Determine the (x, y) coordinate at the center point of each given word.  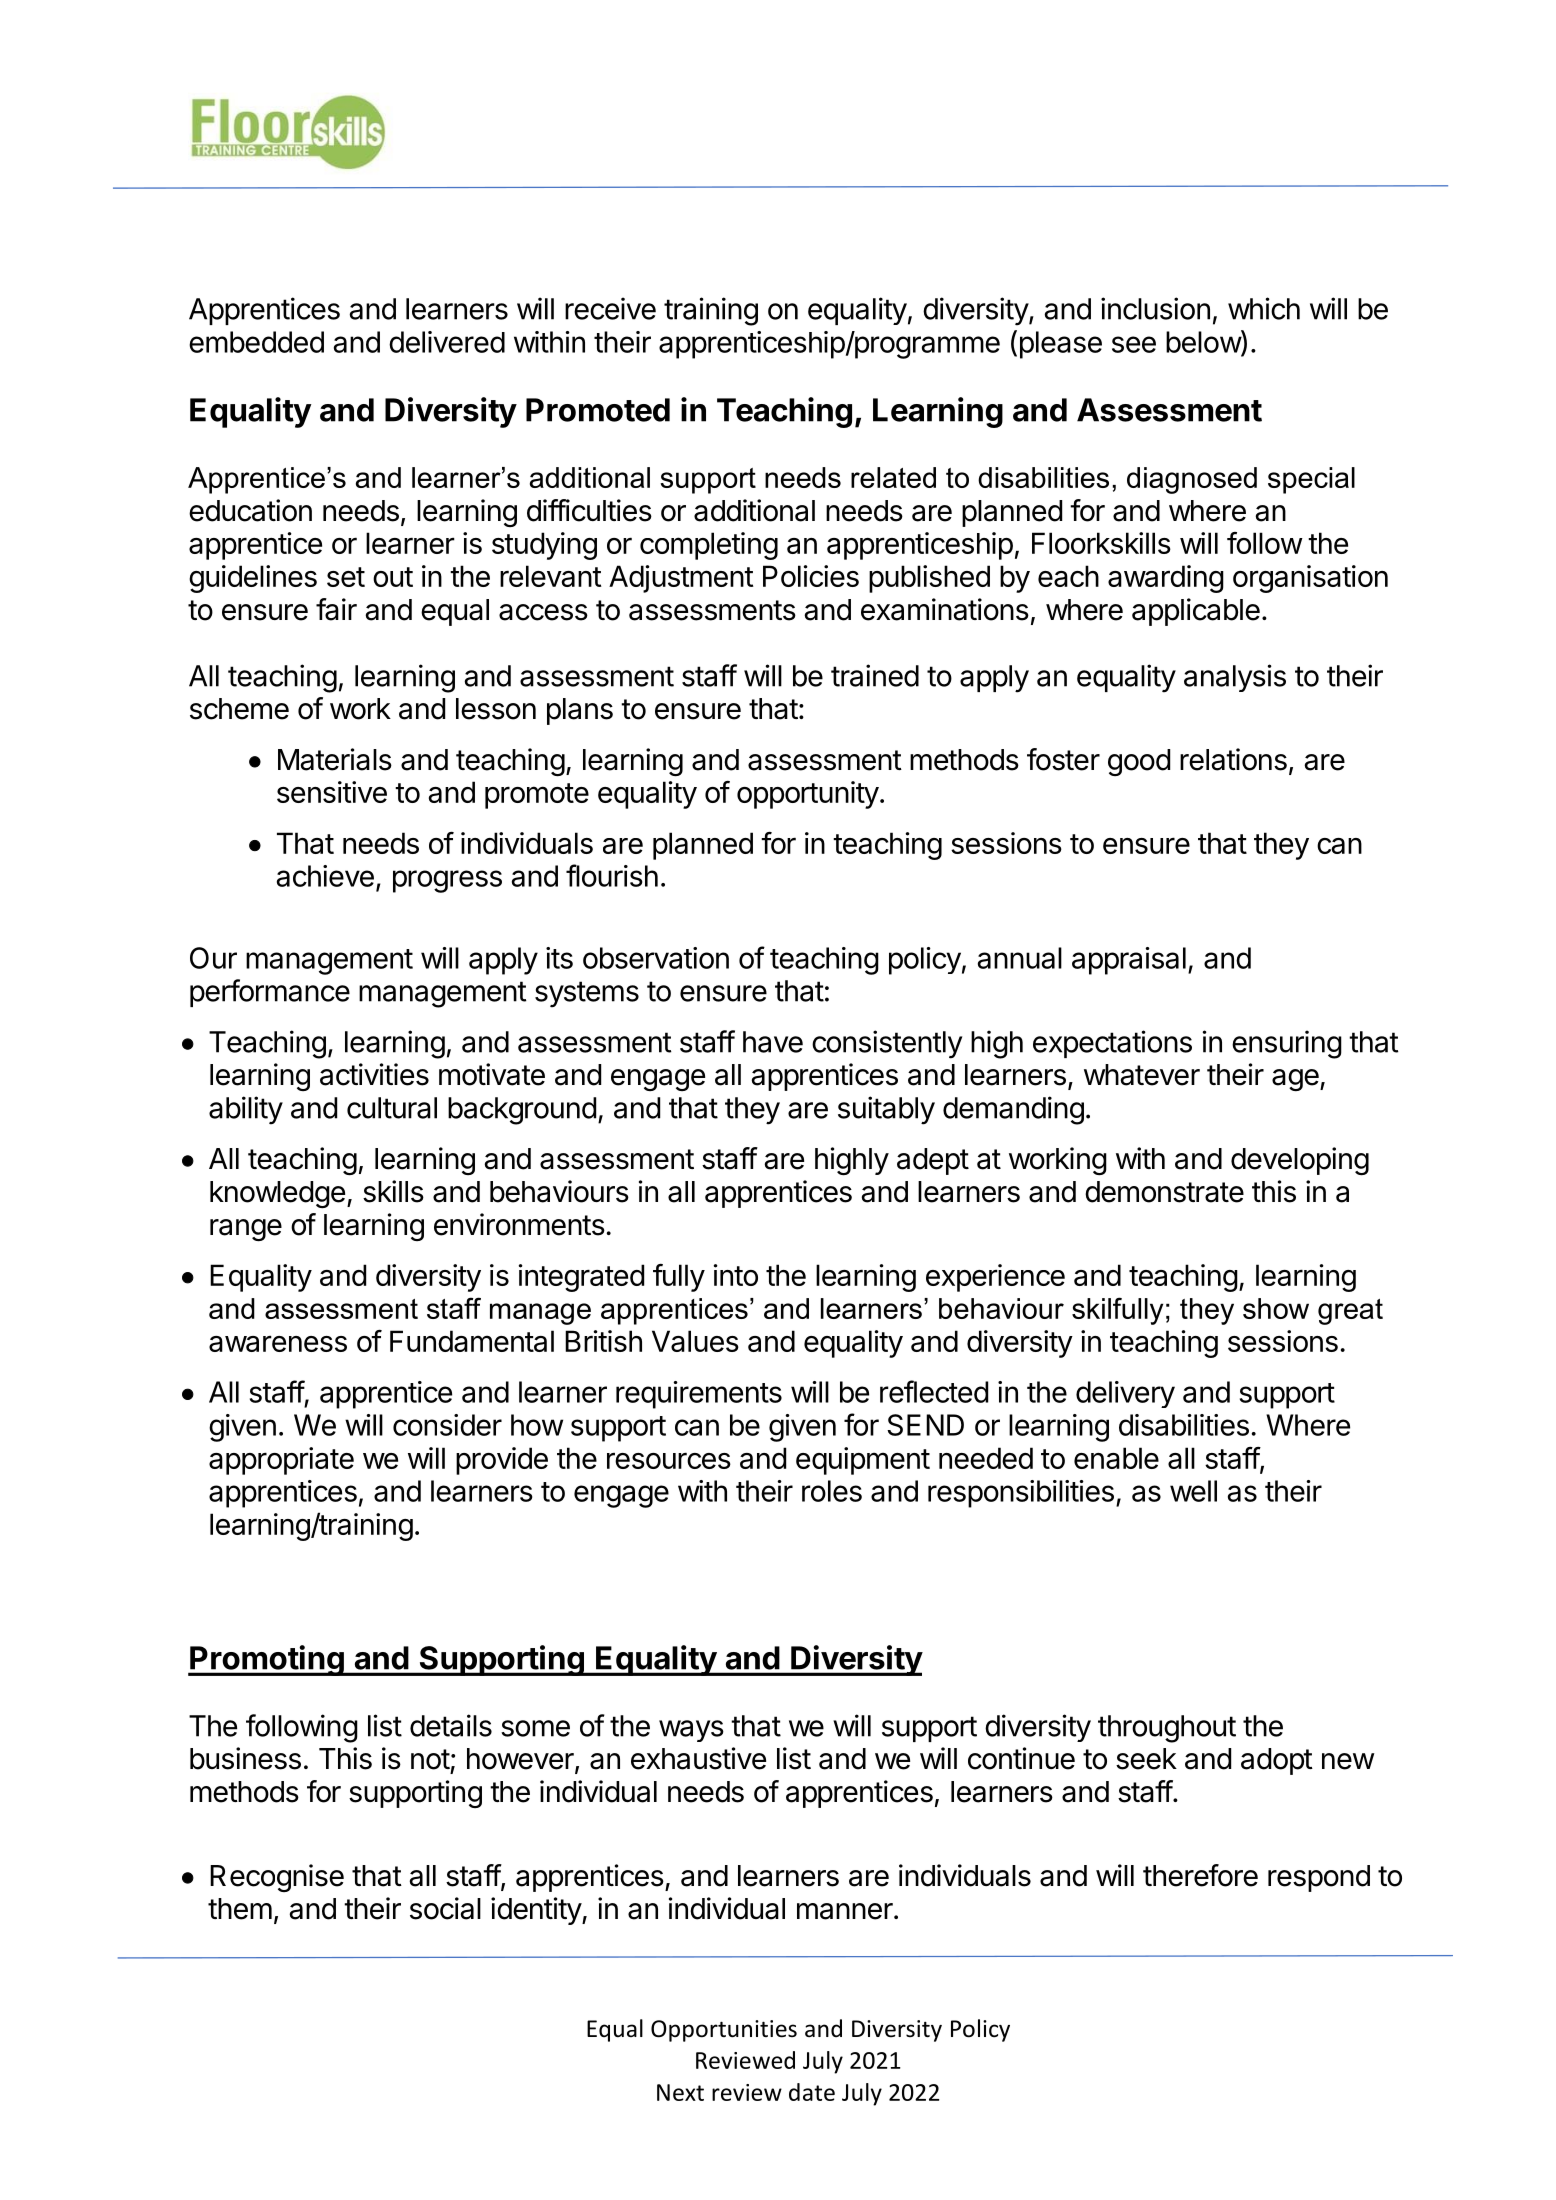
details (451, 1725)
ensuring (1287, 1044)
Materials (335, 759)
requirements (699, 1395)
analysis (1235, 678)
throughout (1167, 1729)
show (1276, 1308)
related (893, 477)
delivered (447, 342)
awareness (278, 1343)
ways (691, 1731)
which (1264, 308)
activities (374, 1074)
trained (875, 675)
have (773, 1042)
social (445, 1908)
